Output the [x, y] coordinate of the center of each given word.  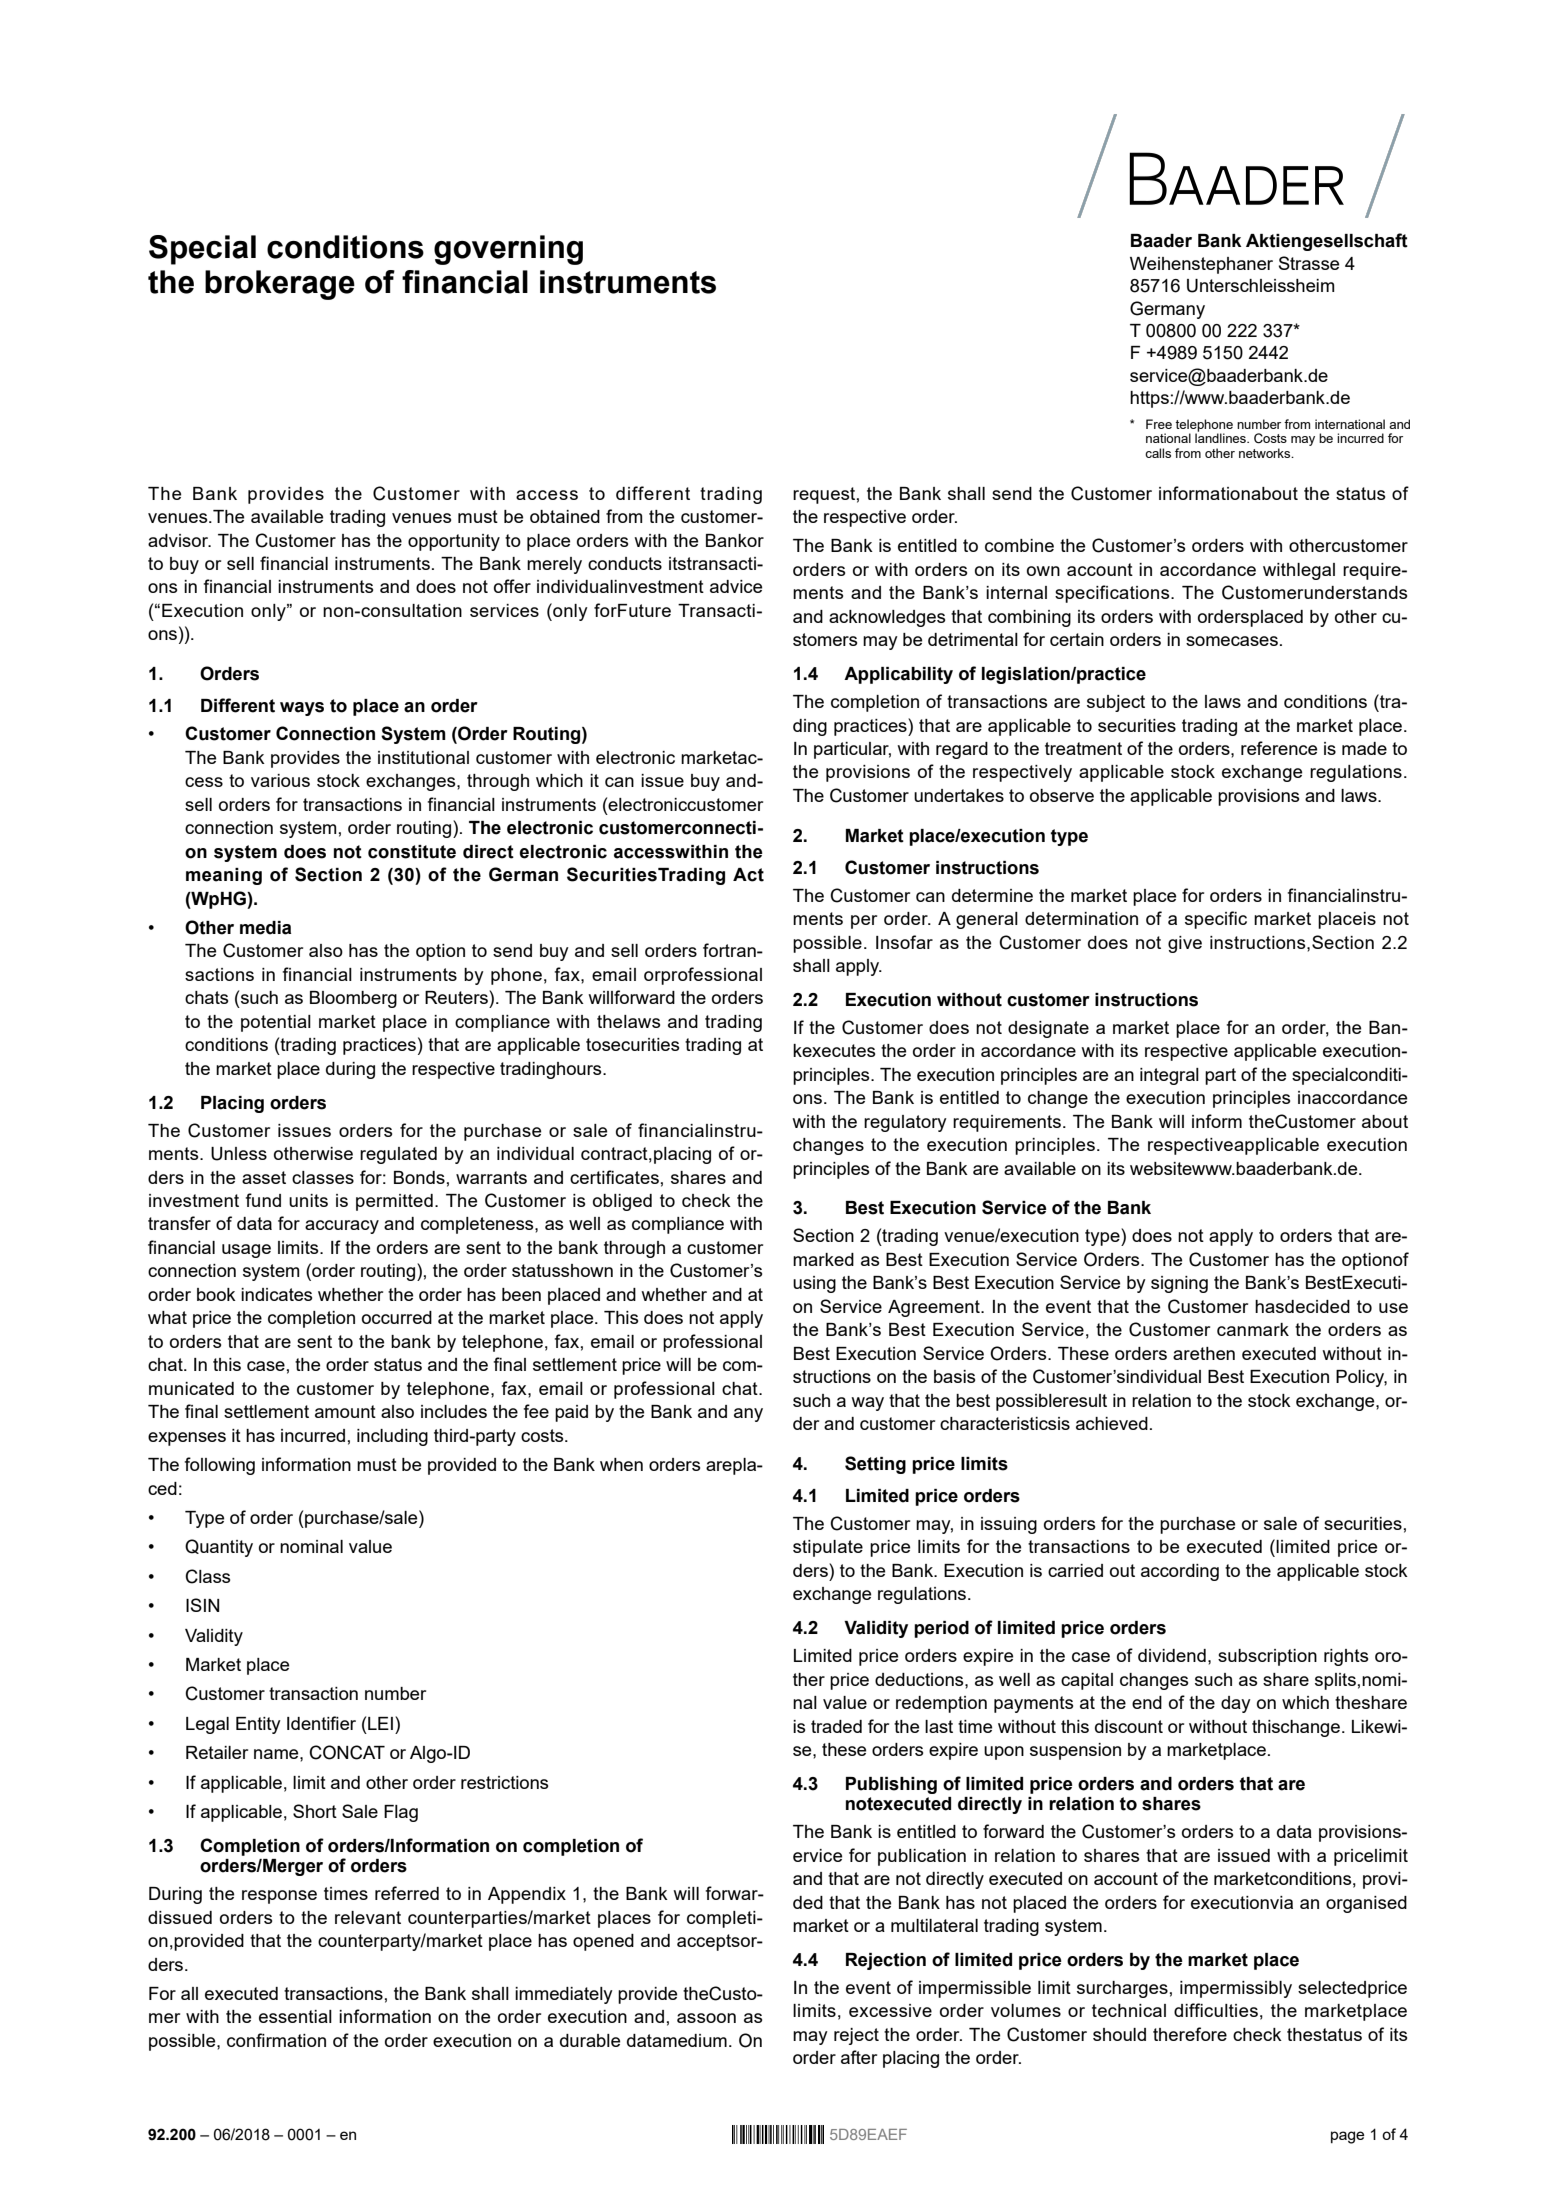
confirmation [276, 2040]
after [859, 2057]
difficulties [1216, 2010]
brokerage [280, 285]
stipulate [828, 1548]
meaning [224, 876]
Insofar [904, 942]
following [220, 1466]
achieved [1112, 1423]
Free [1159, 424]
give [1185, 944]
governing [508, 250]
